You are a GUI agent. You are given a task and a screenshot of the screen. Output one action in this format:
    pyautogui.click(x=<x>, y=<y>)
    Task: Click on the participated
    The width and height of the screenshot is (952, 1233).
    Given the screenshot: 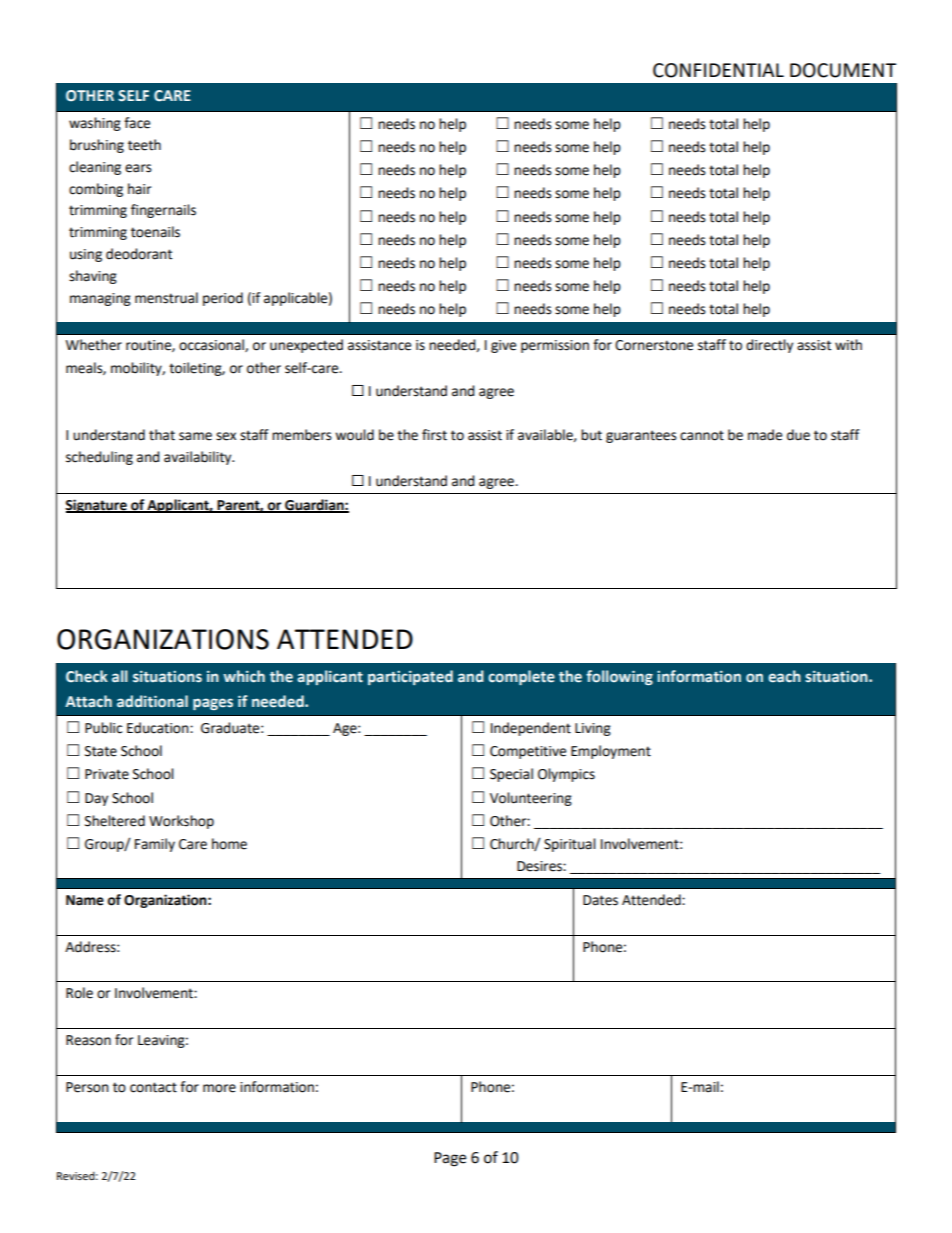 What is the action you would take?
    pyautogui.click(x=410, y=677)
